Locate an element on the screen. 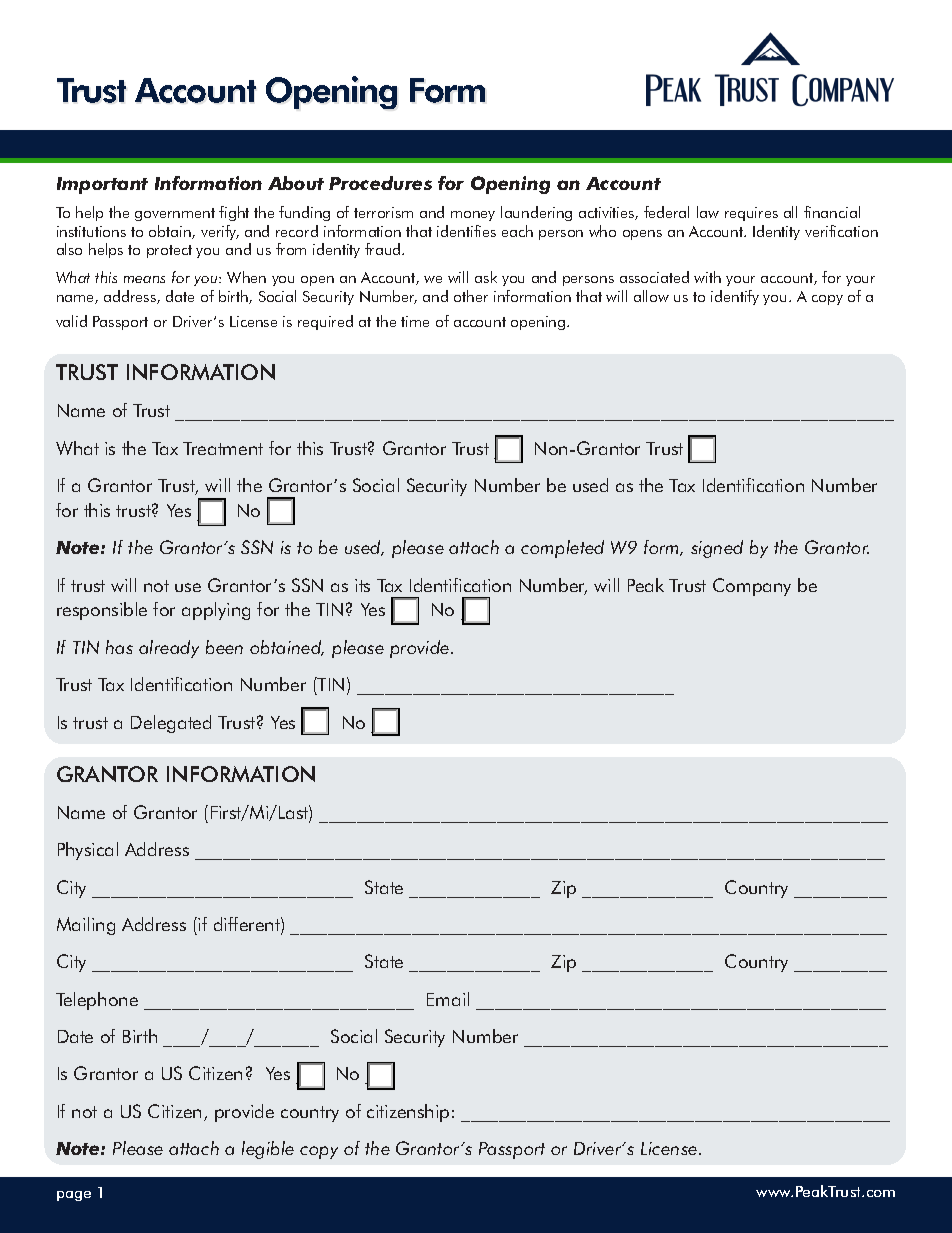 This screenshot has height=1233, width=952. identify is located at coordinates (735, 297).
